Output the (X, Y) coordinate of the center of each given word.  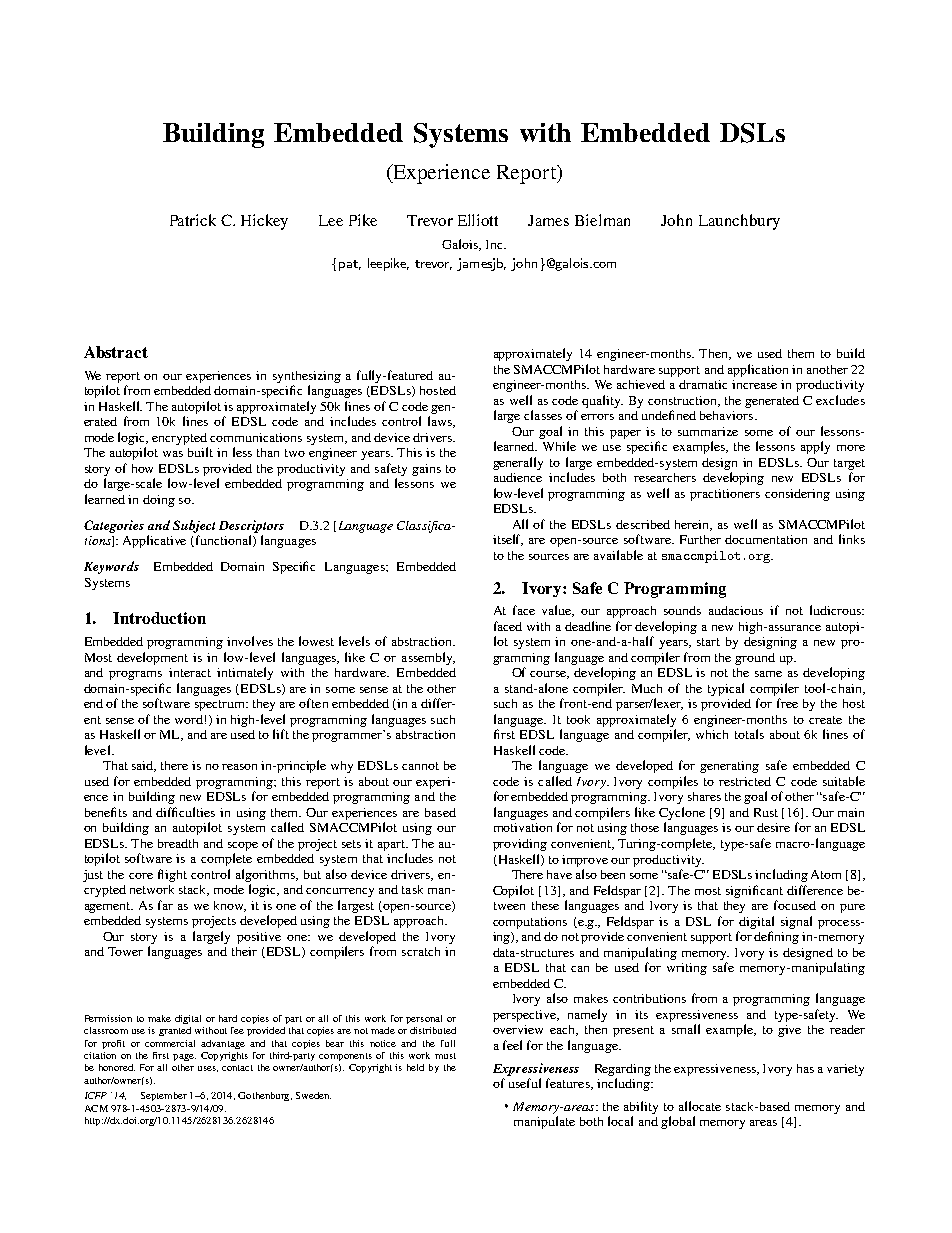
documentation (766, 539)
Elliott (478, 220)
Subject (194, 526)
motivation (523, 827)
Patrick (193, 220)
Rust (766, 812)
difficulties (185, 812)
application (758, 370)
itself (508, 540)
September (164, 1096)
